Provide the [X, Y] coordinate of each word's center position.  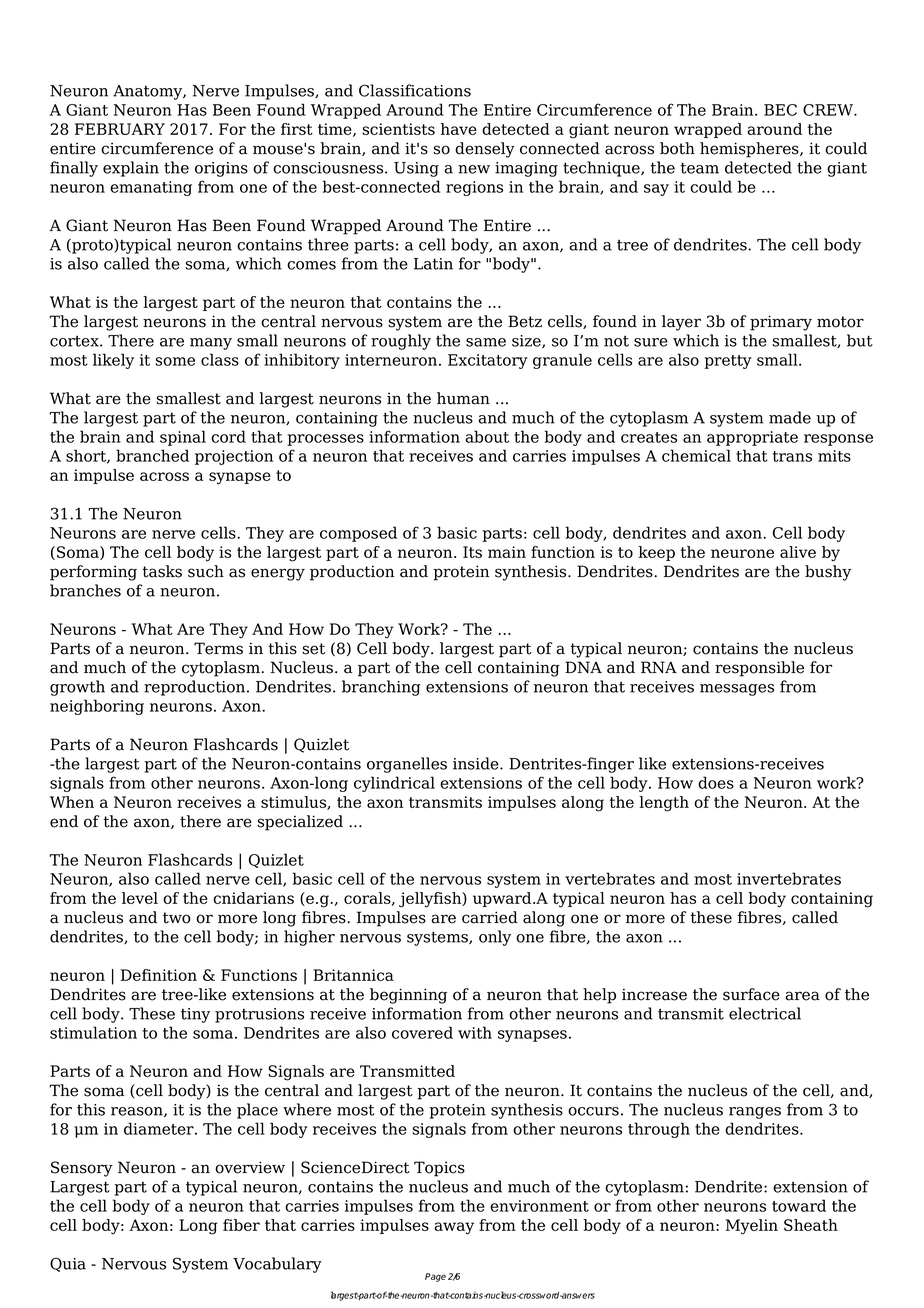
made [790, 417]
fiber [241, 1225]
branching [381, 688]
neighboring [97, 707]
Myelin [752, 1227]
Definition [159, 975]
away [454, 1228]
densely [485, 150]
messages [737, 690]
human [463, 398]
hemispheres [750, 150]
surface [751, 994]
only [495, 938]
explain [131, 169]
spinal [183, 438]
